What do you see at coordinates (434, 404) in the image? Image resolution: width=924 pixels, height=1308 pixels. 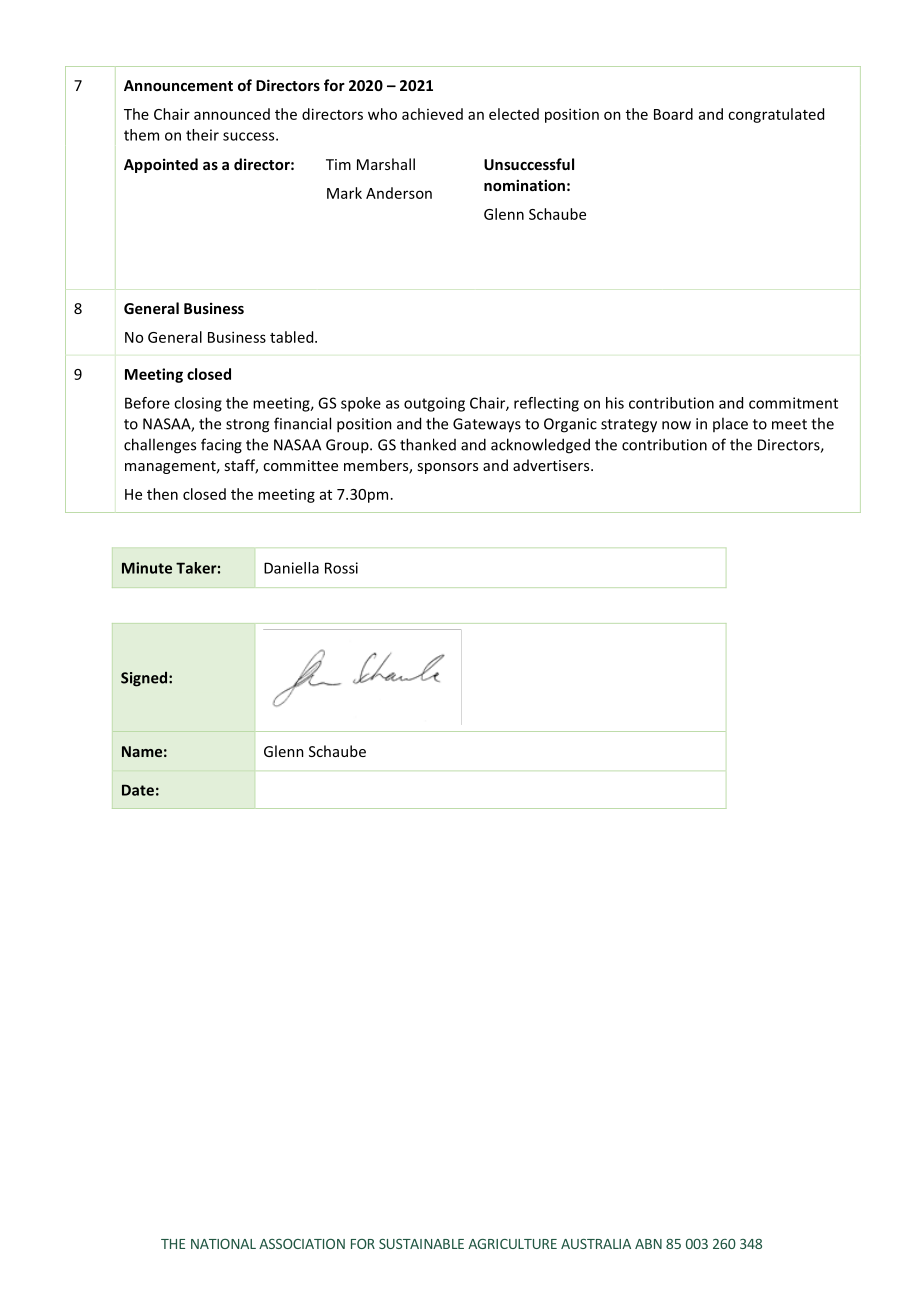 I see `outgoing` at bounding box center [434, 404].
